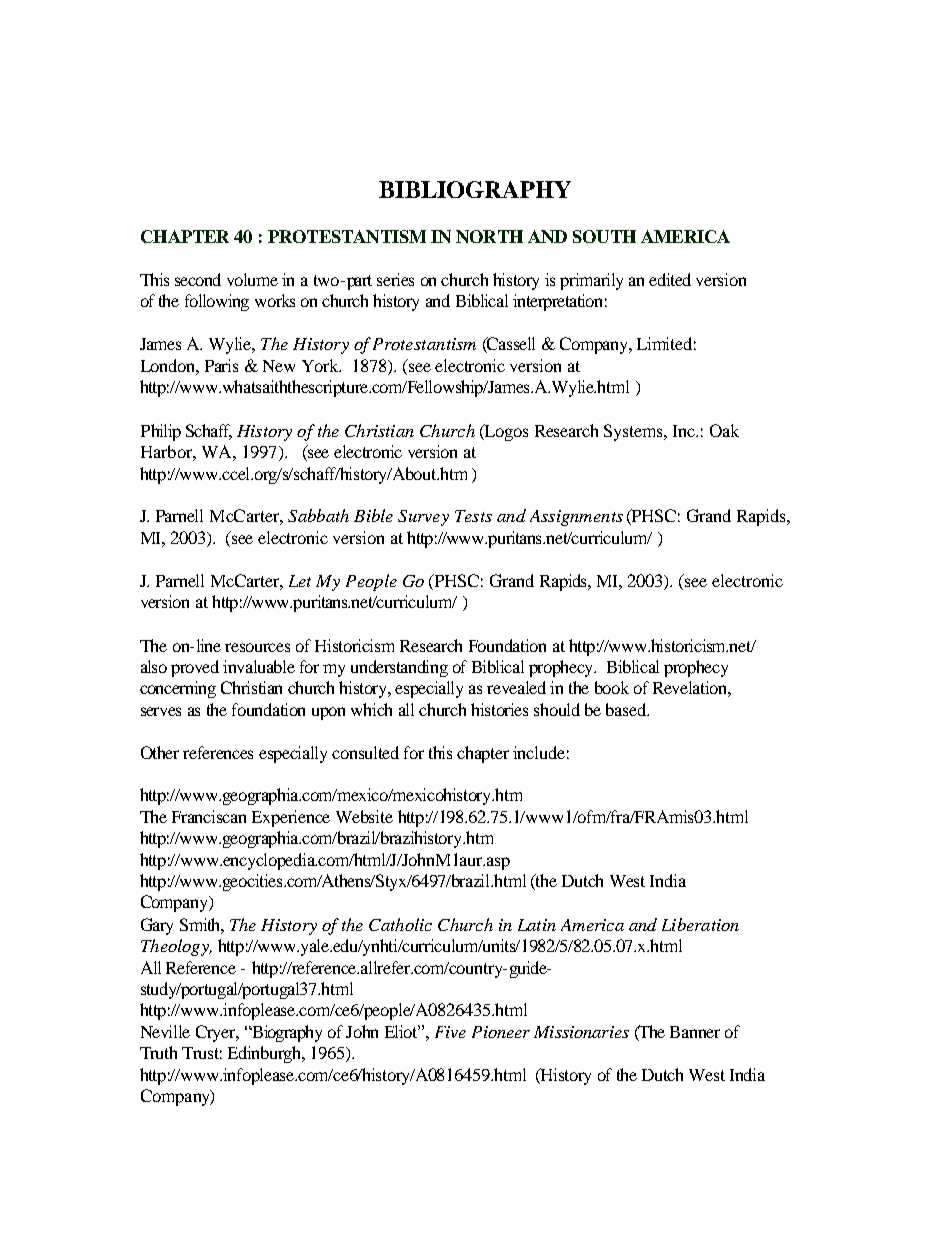  I want to click on based, so click(627, 709).
